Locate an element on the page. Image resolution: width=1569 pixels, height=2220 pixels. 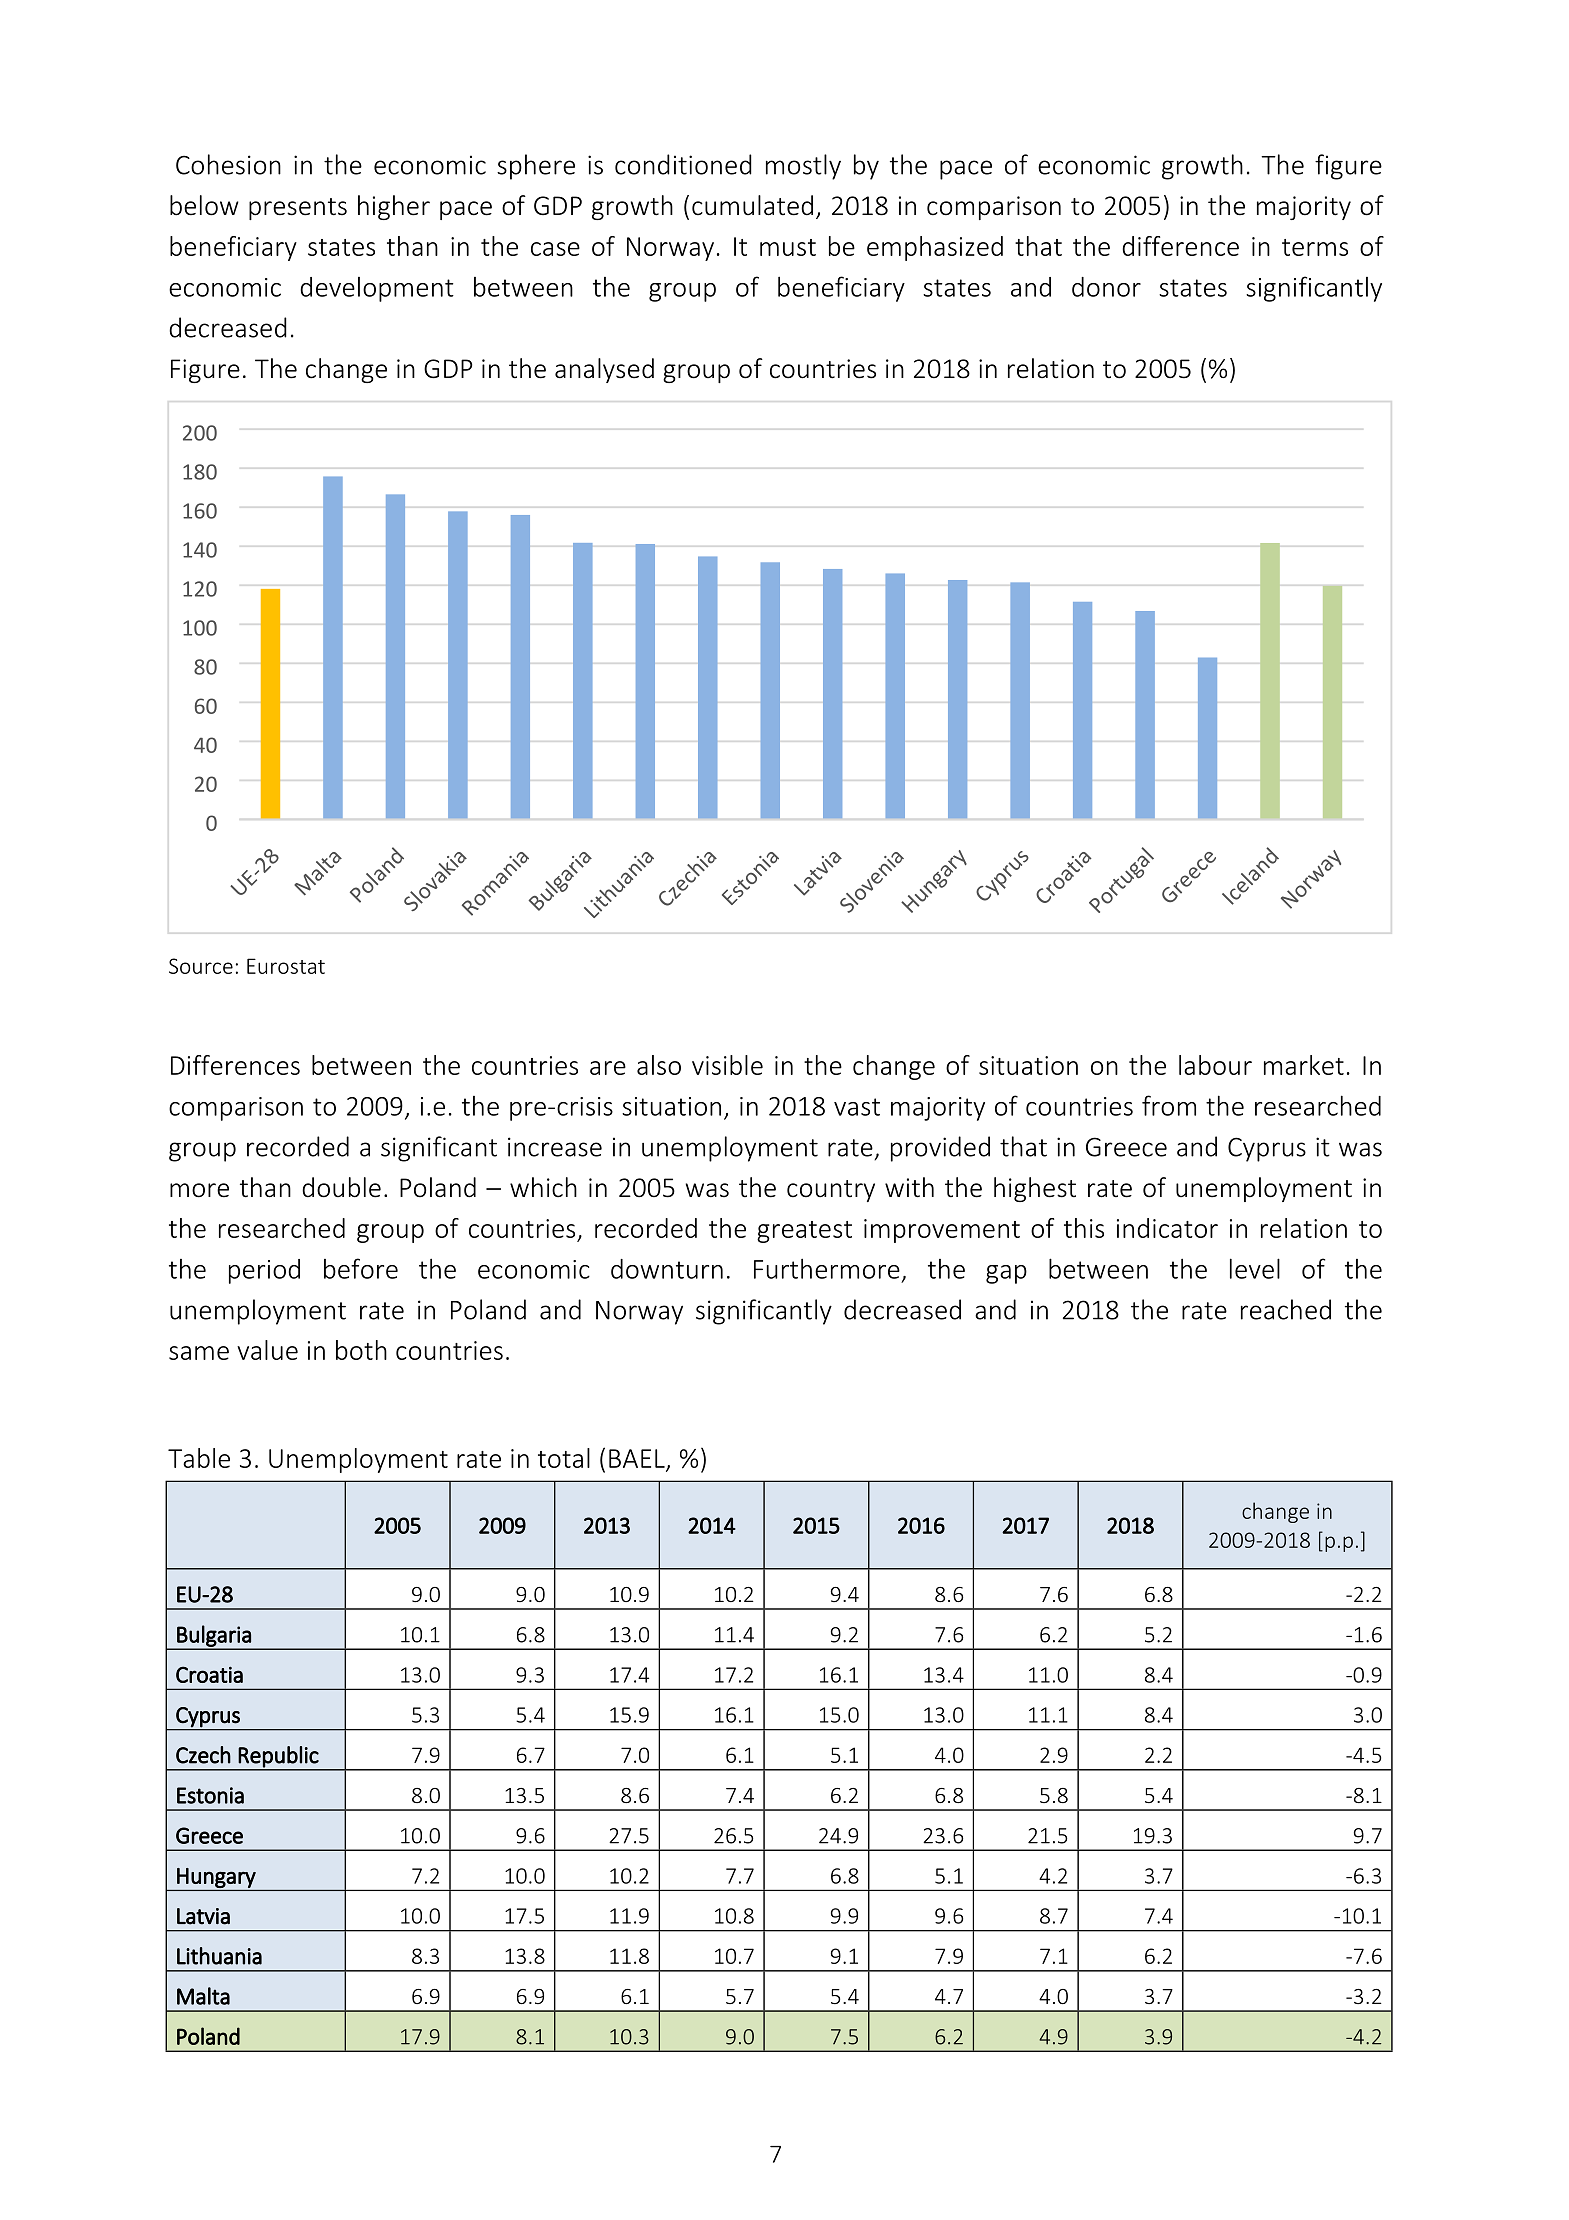
visible is located at coordinates (727, 1065).
